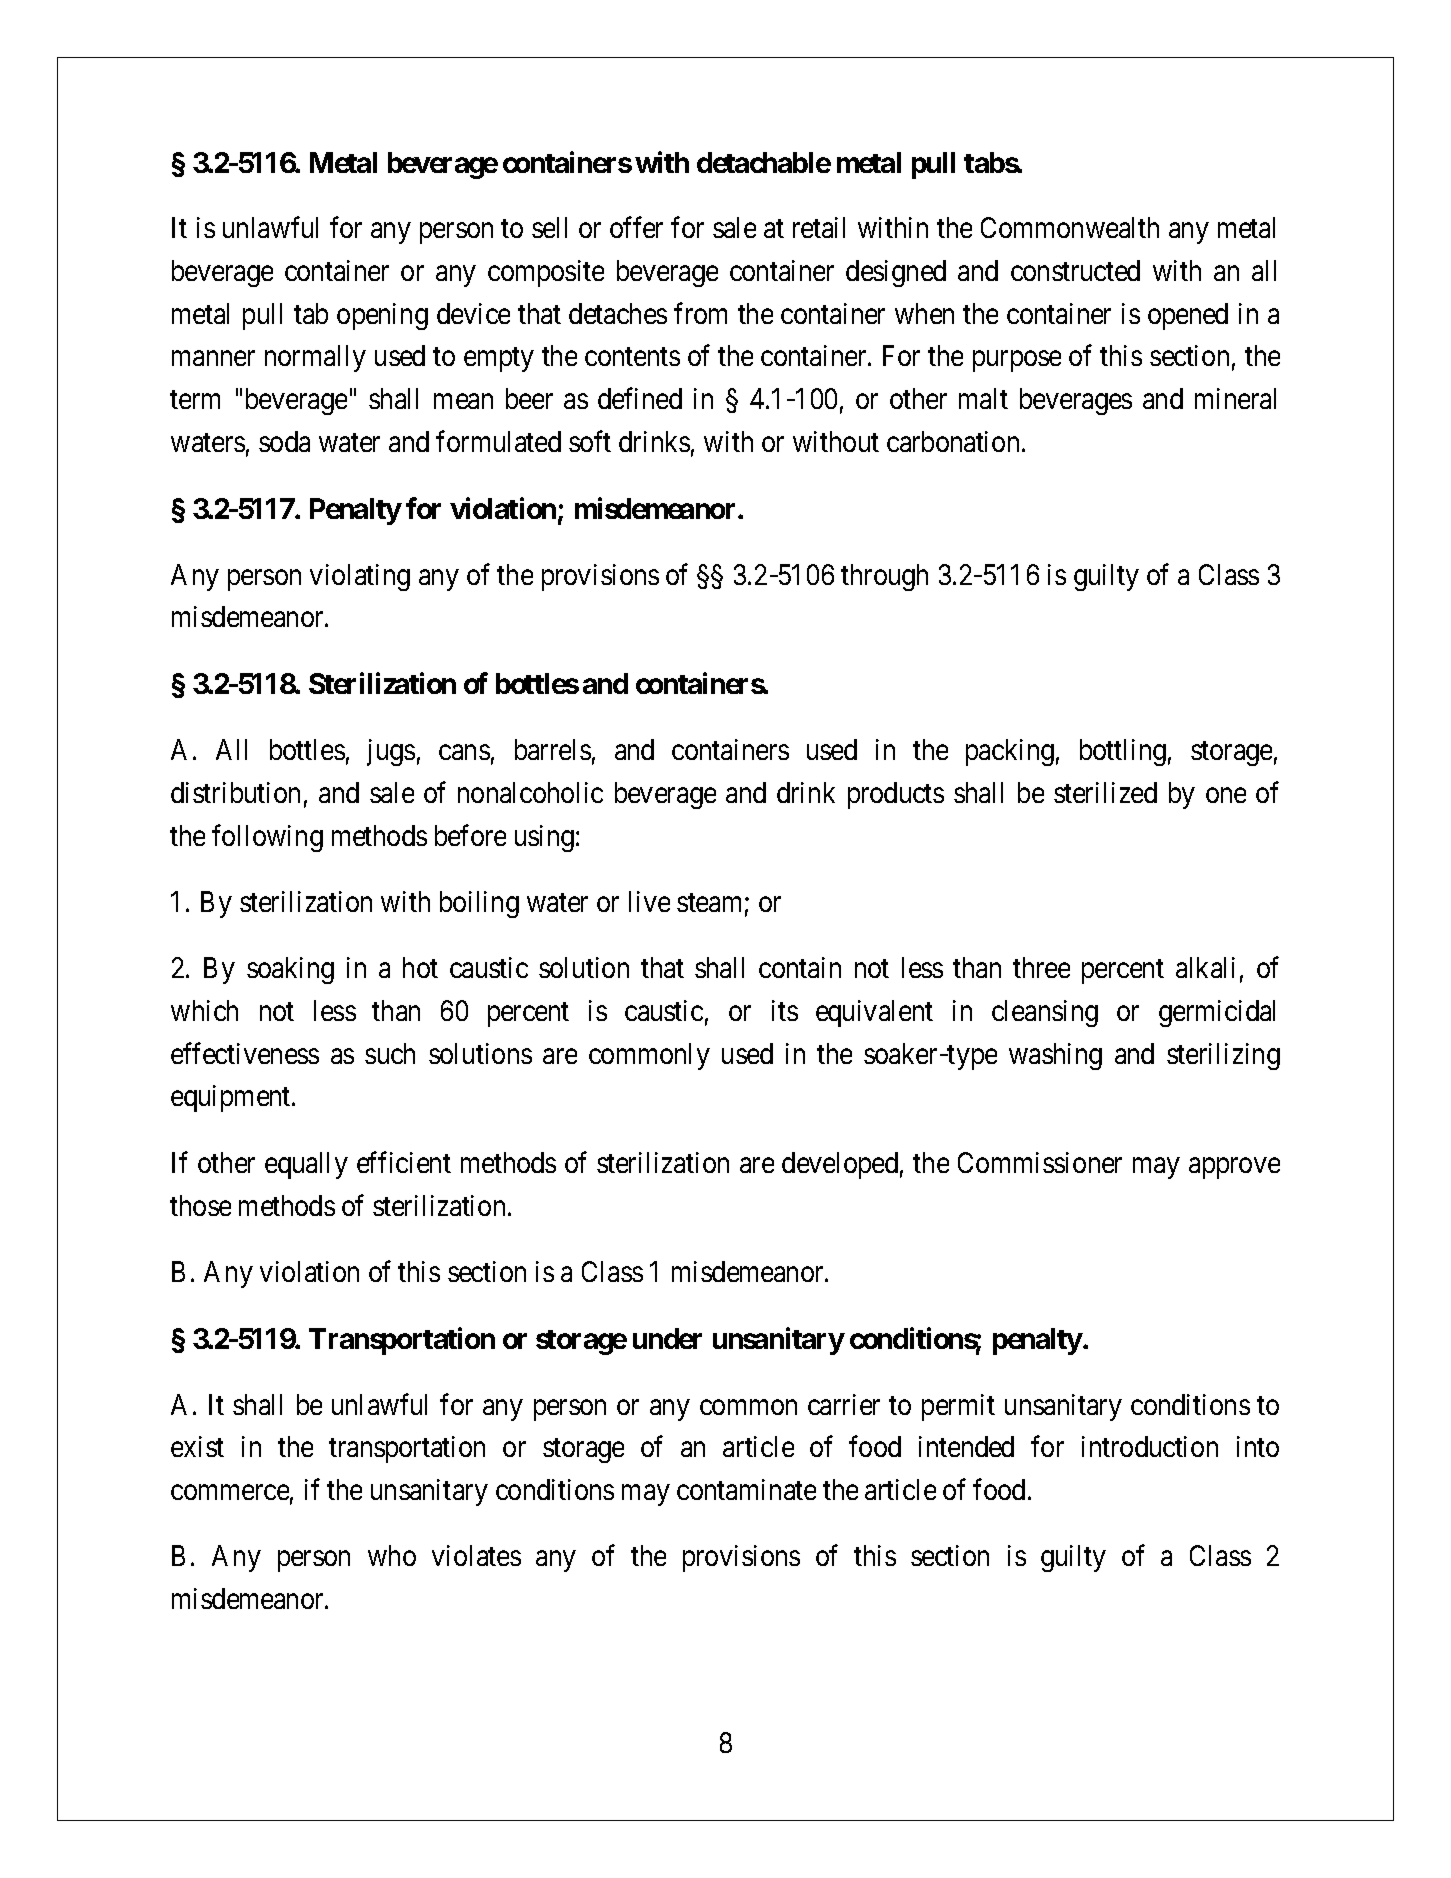 The height and width of the image is (1878, 1451). What do you see at coordinates (700, 313) in the image?
I see `from` at bounding box center [700, 313].
